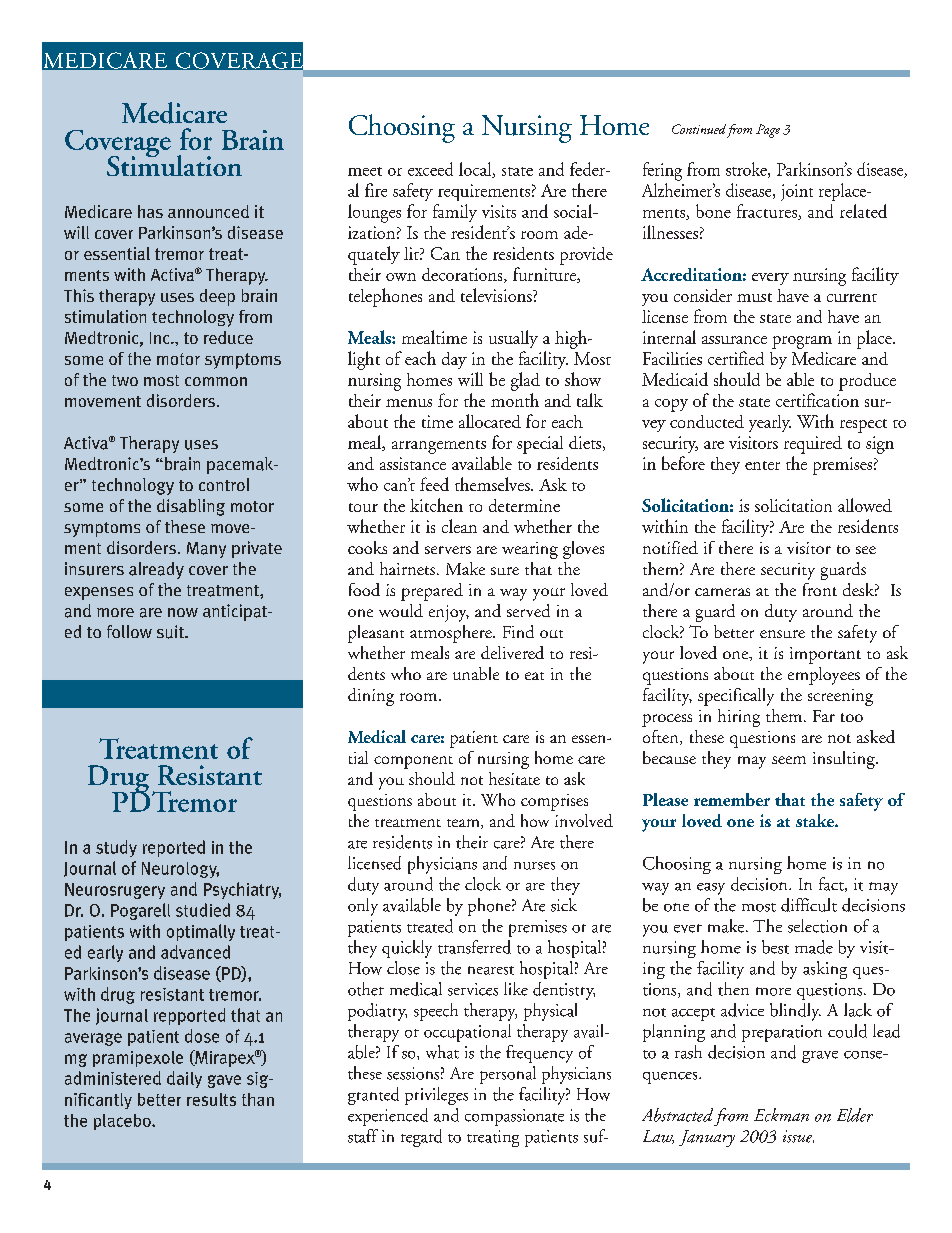 This screenshot has height=1233, width=952. What do you see at coordinates (809, 905) in the screenshot?
I see `difficult` at bounding box center [809, 905].
